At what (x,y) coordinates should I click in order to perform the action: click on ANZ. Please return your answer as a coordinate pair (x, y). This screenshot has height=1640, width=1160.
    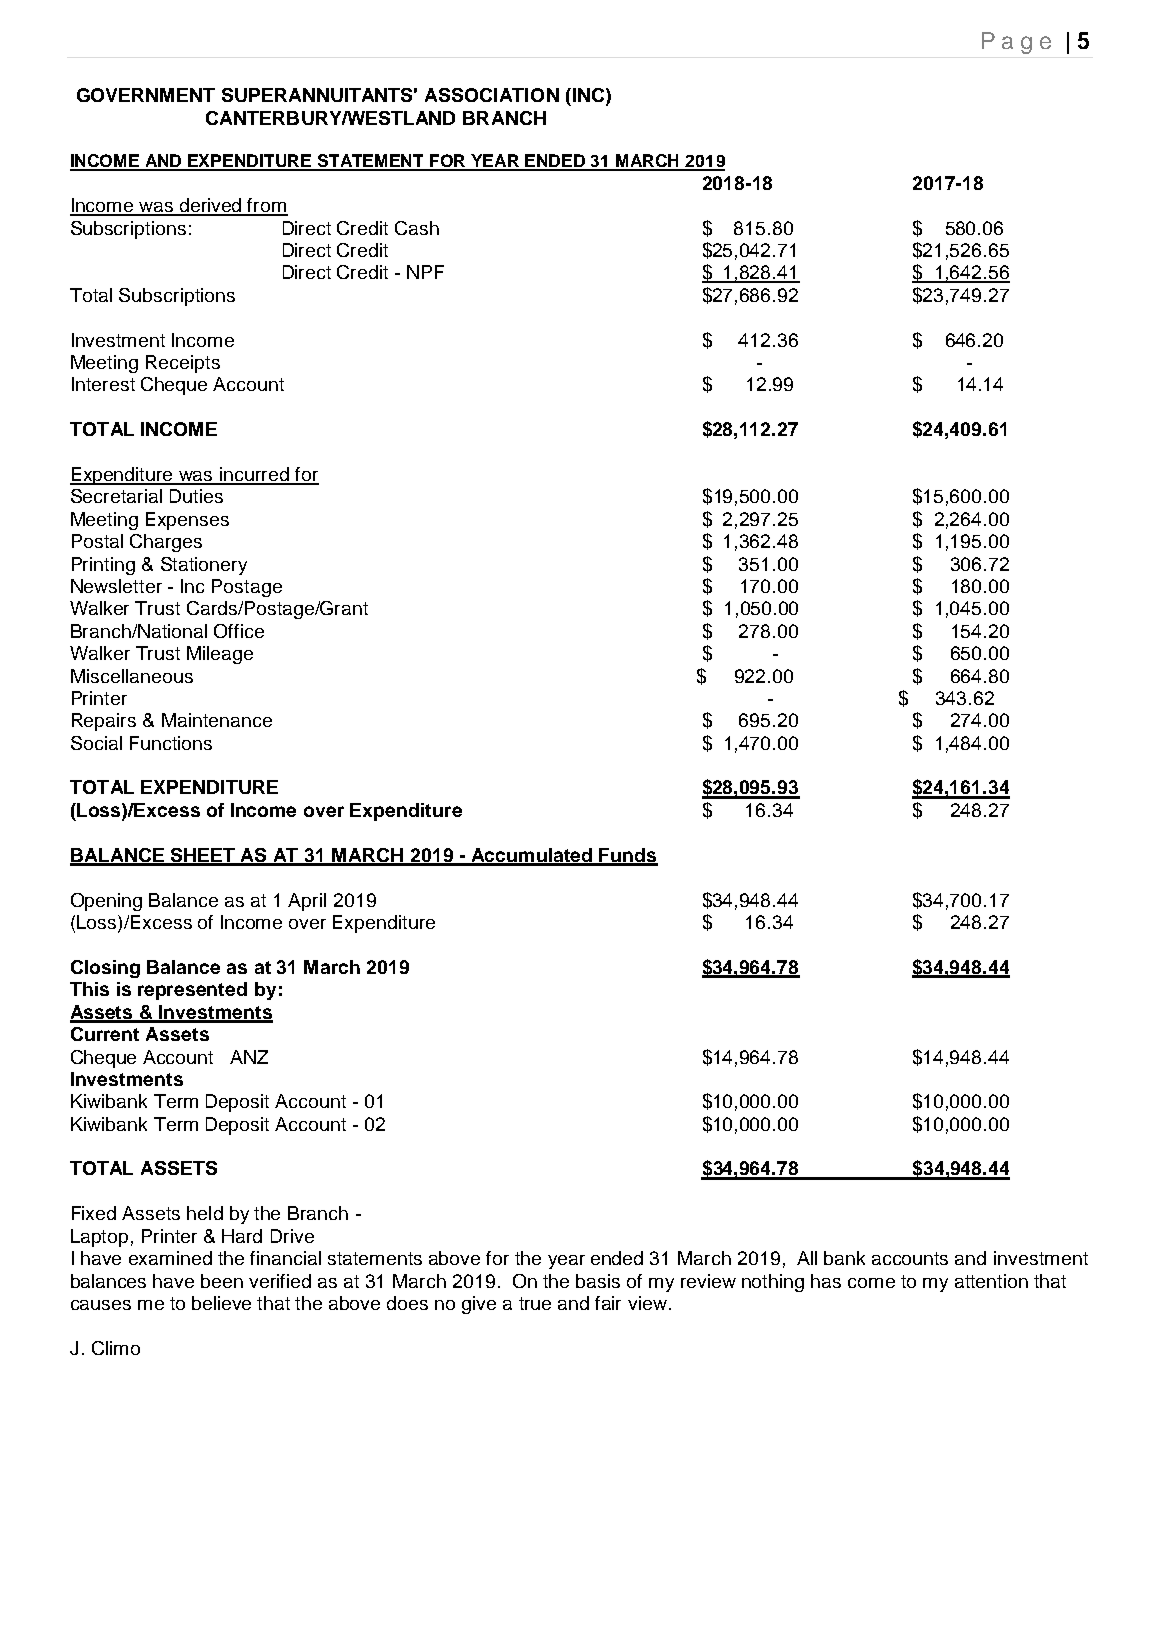
    Looking at the image, I should click on (249, 1057).
